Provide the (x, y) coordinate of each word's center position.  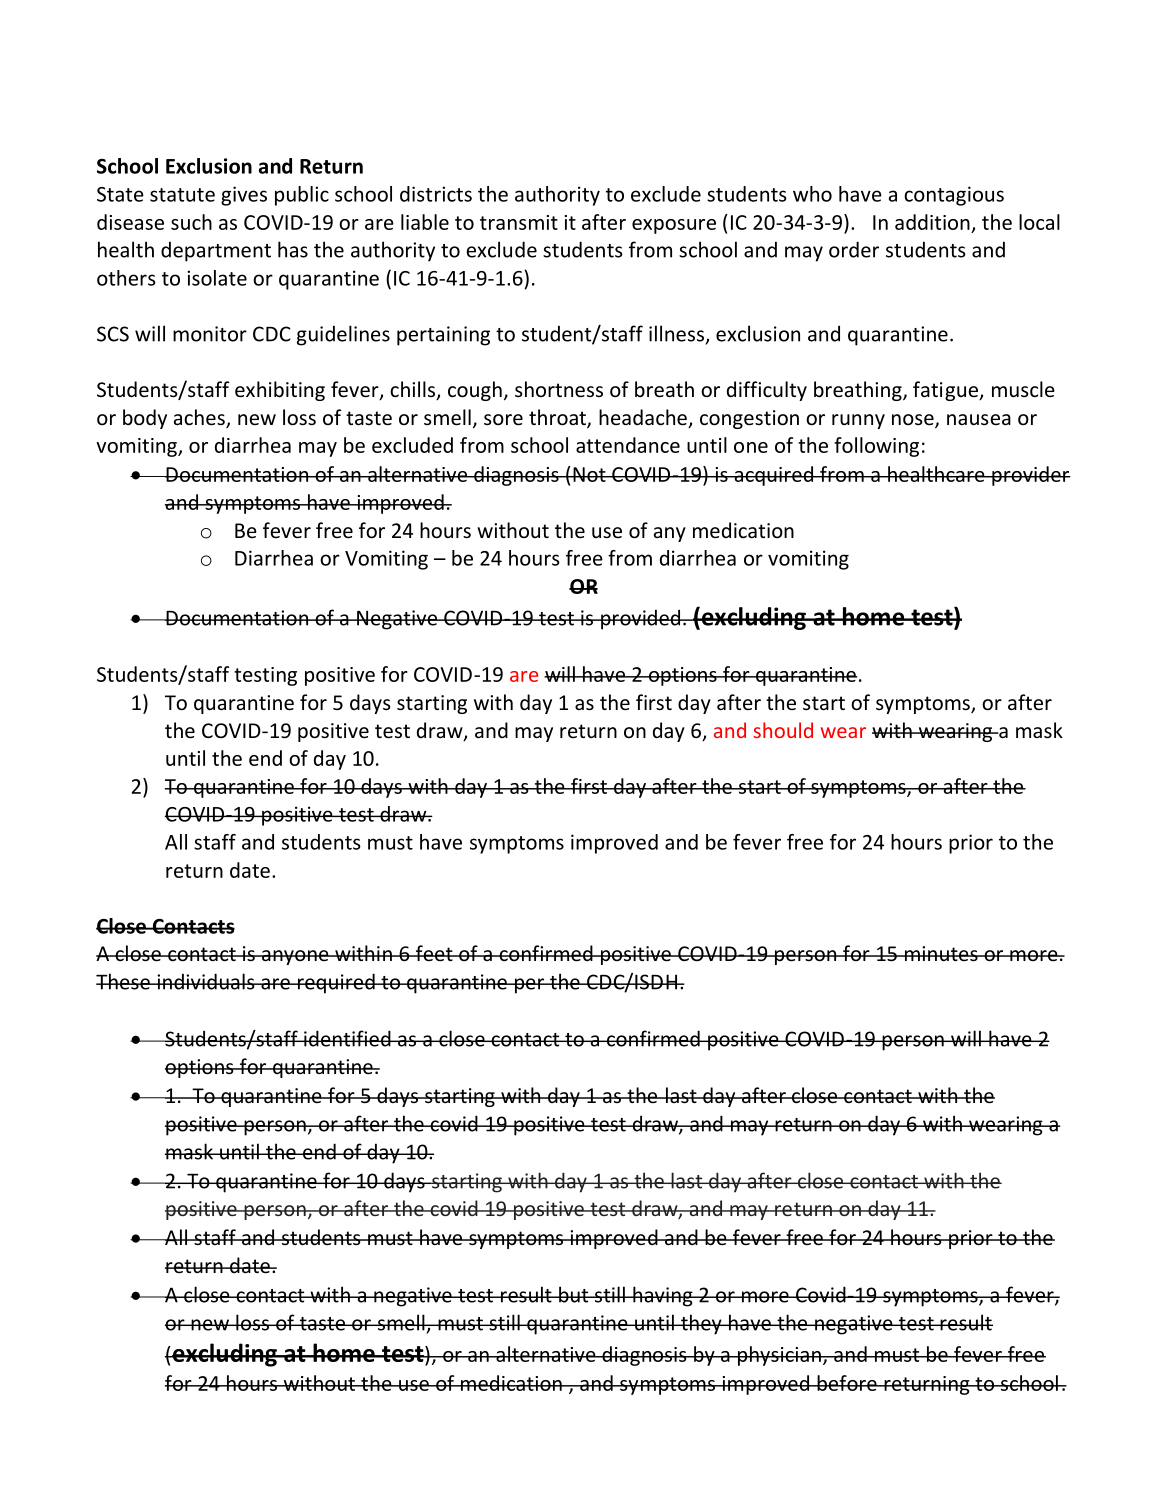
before (847, 1383)
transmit (519, 222)
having (663, 1296)
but (574, 1294)
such (191, 222)
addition (932, 222)
